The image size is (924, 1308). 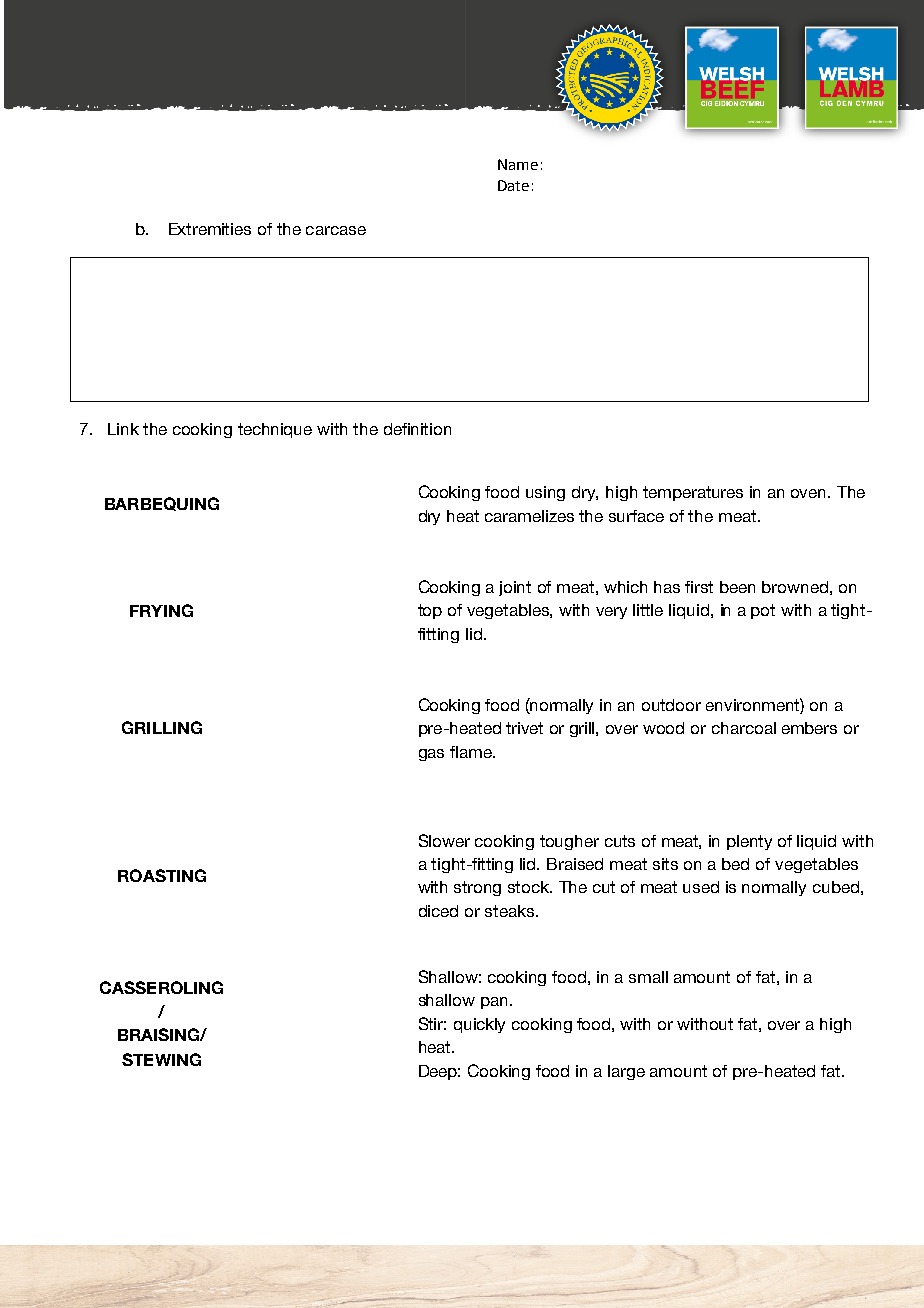 I want to click on quickly, so click(x=479, y=1025).
